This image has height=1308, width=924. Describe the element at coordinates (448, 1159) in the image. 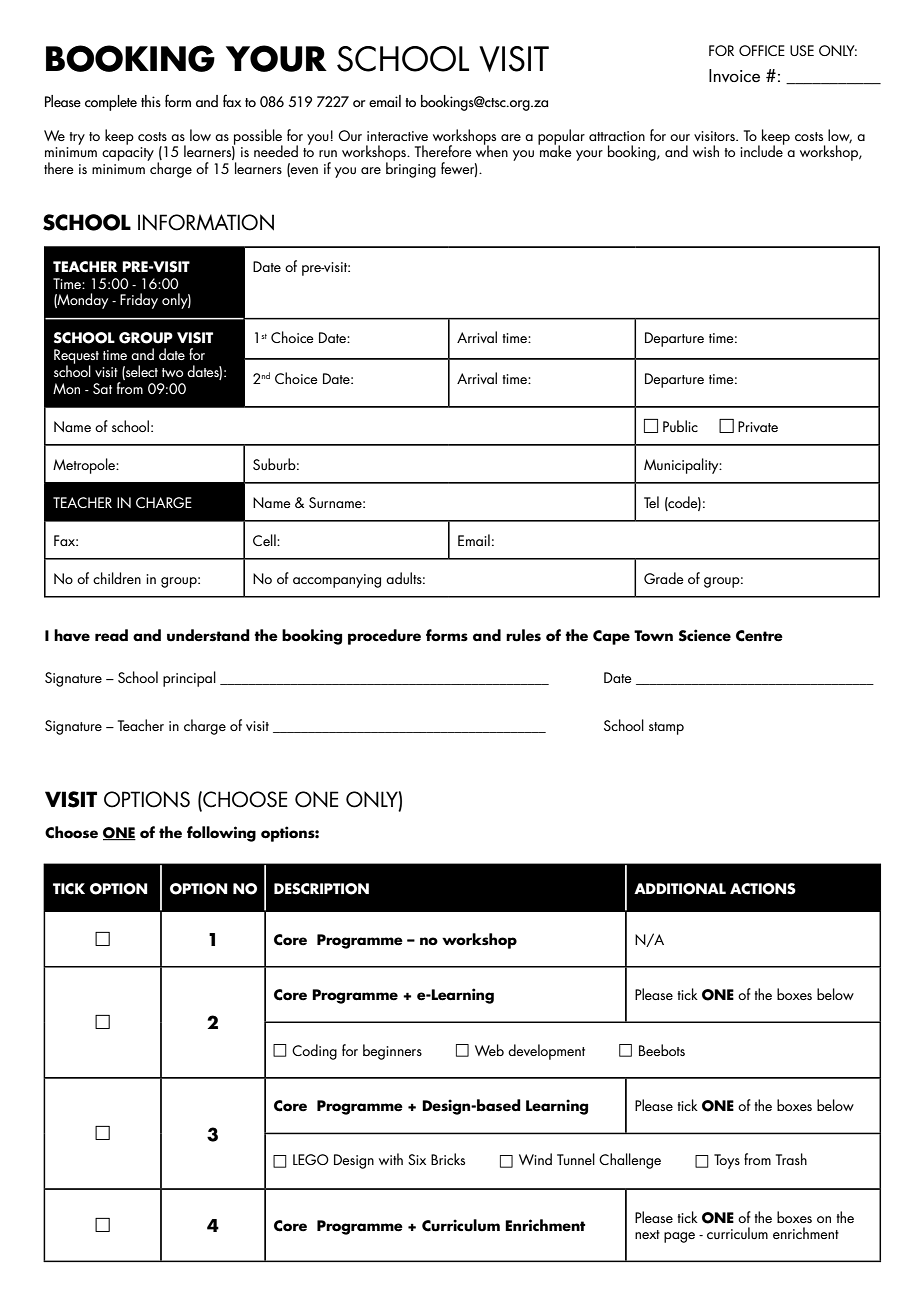

I see `Bricks` at that location.
